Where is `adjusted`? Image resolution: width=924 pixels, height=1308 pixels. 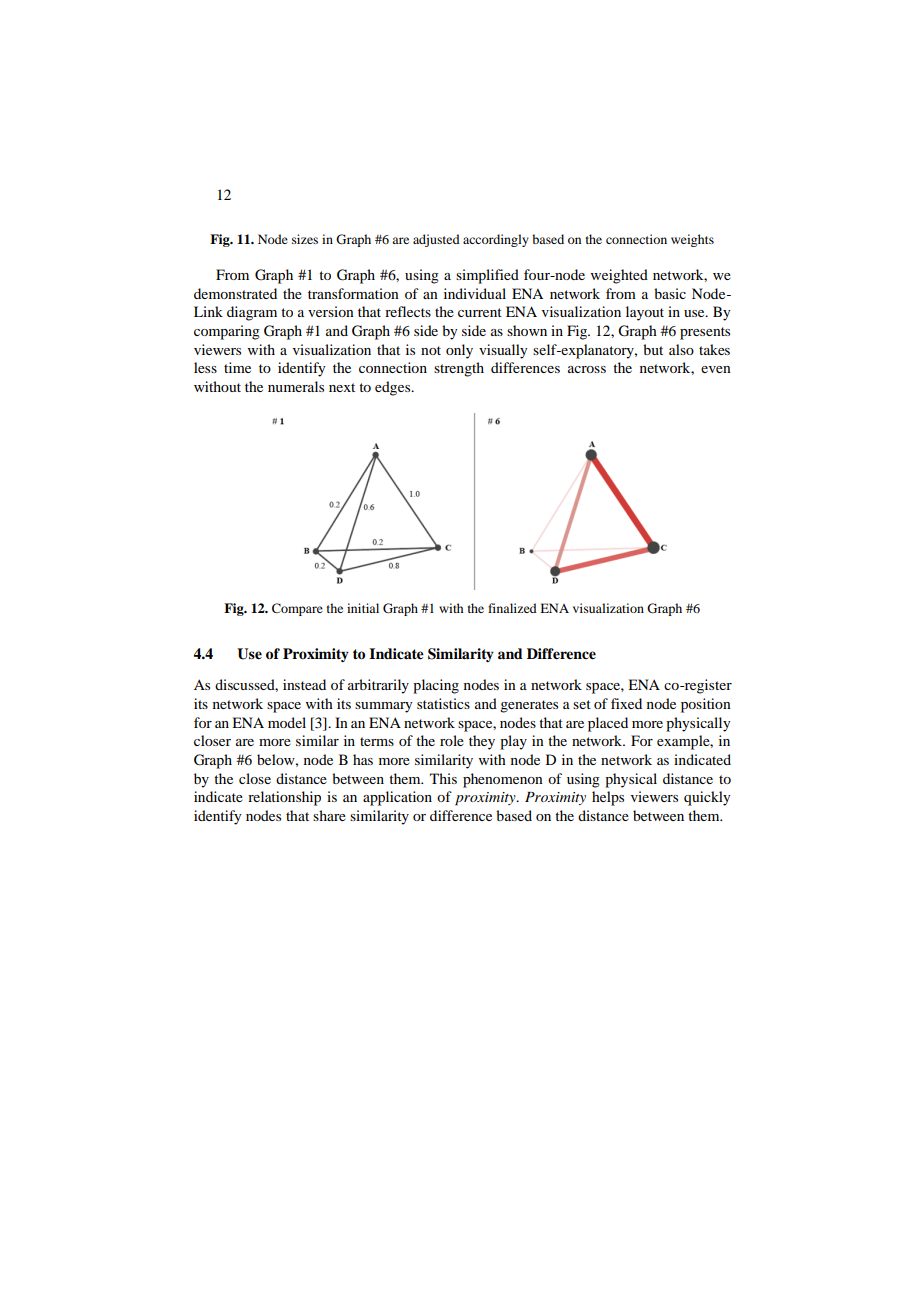 adjusted is located at coordinates (436, 240).
